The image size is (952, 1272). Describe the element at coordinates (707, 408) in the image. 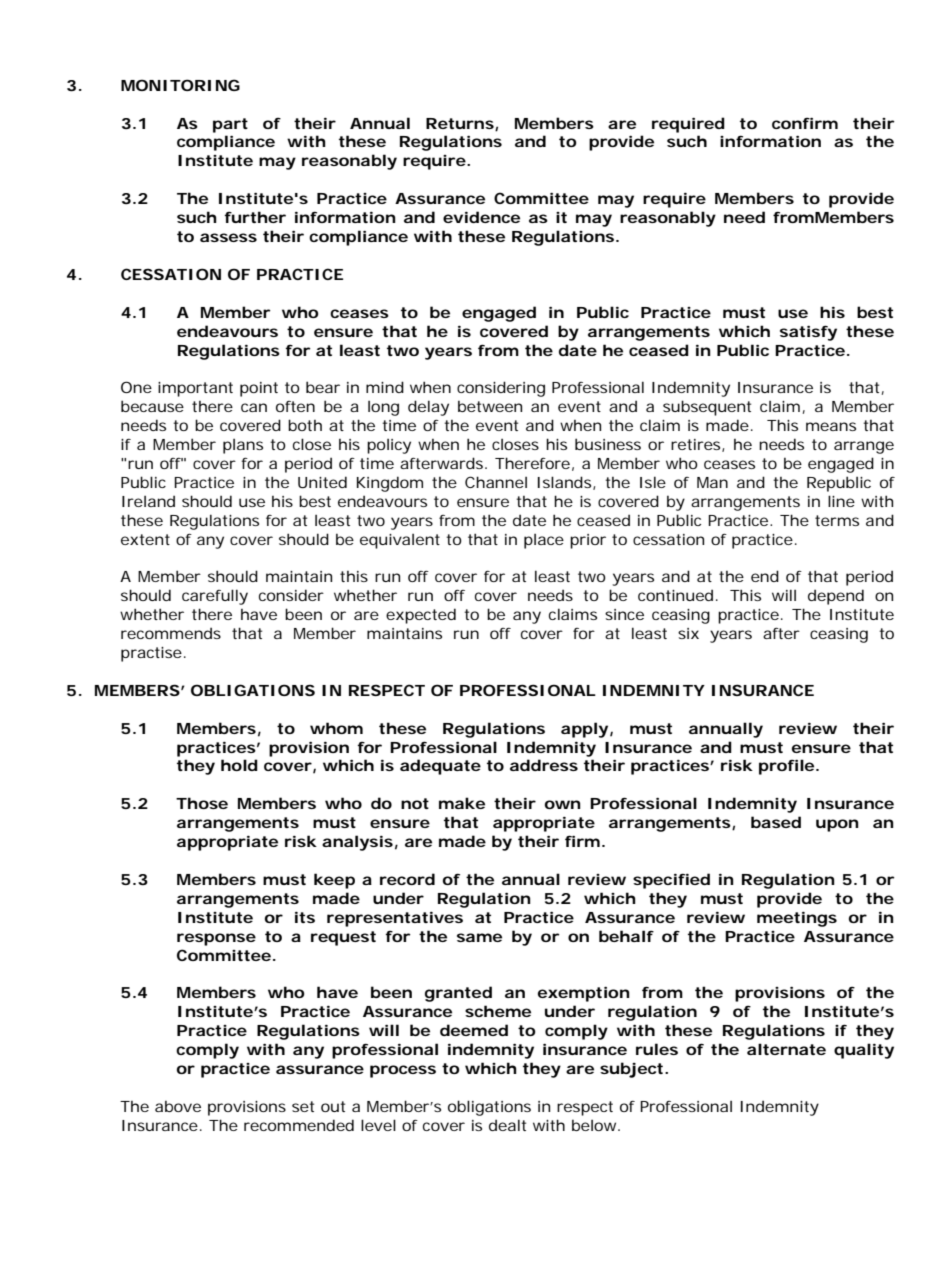

I see `subsequent` at that location.
